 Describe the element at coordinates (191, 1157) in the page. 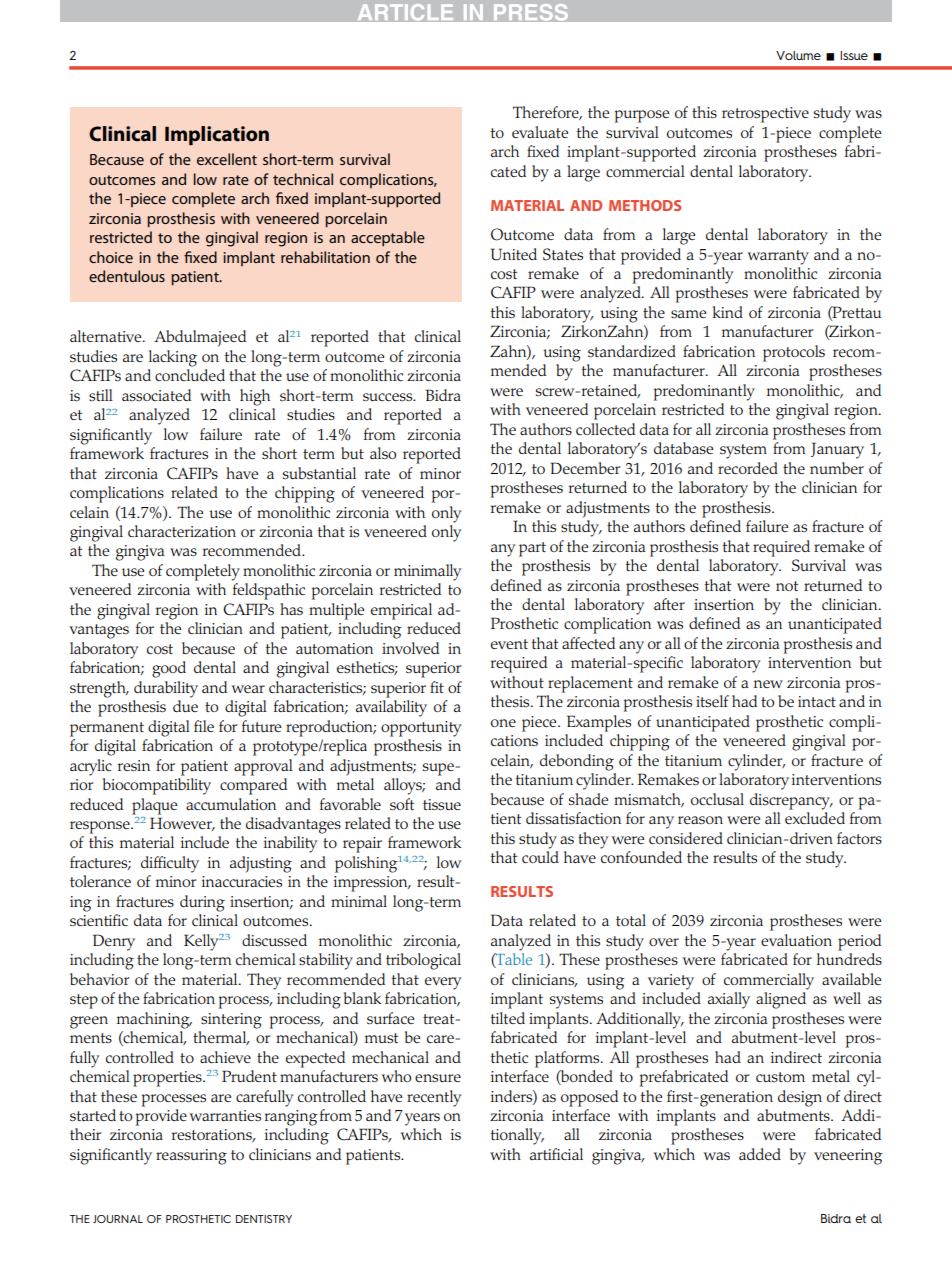

I see `reassuring` at that location.
